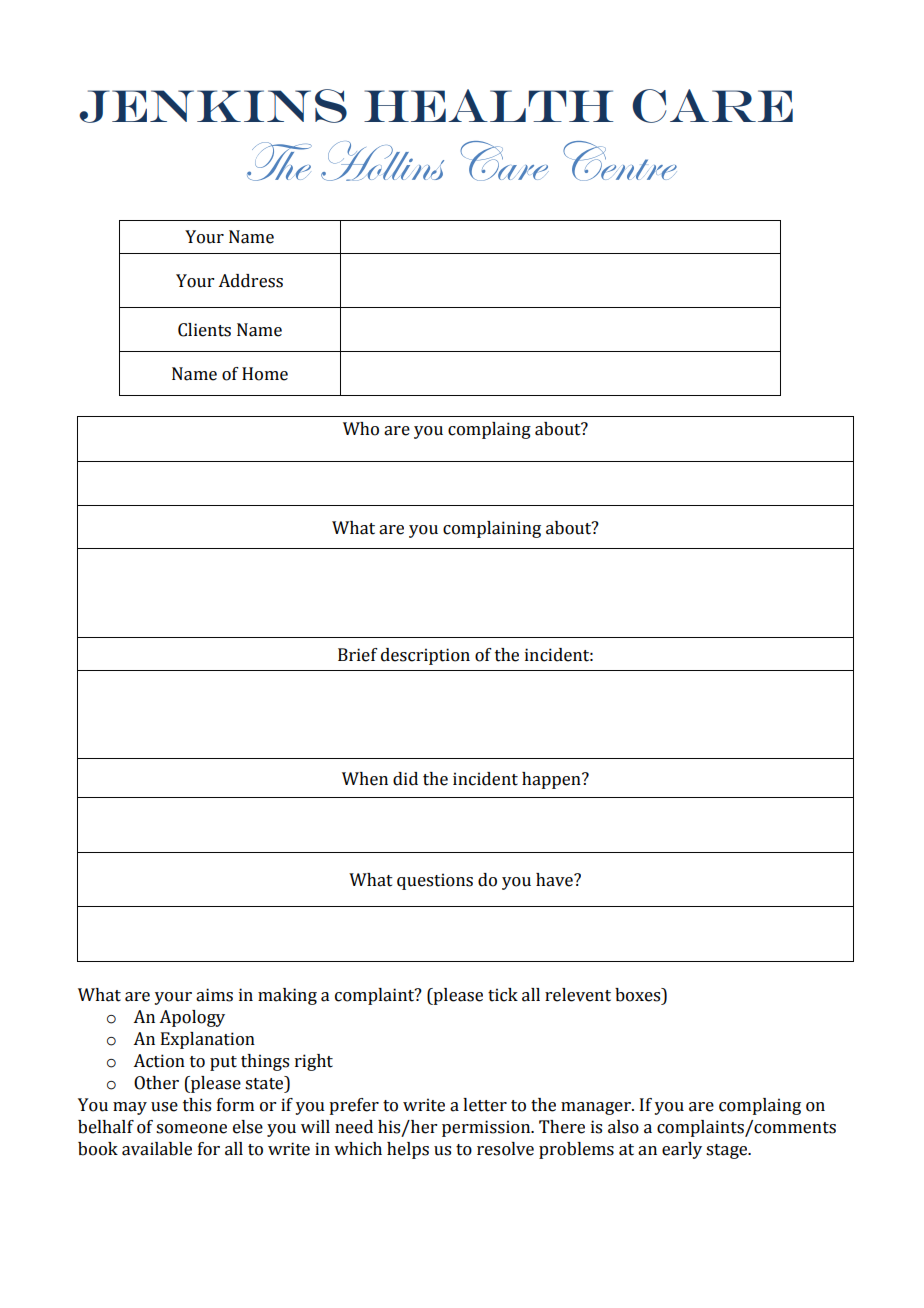  What do you see at coordinates (408, 1150) in the screenshot?
I see `helps` at bounding box center [408, 1150].
